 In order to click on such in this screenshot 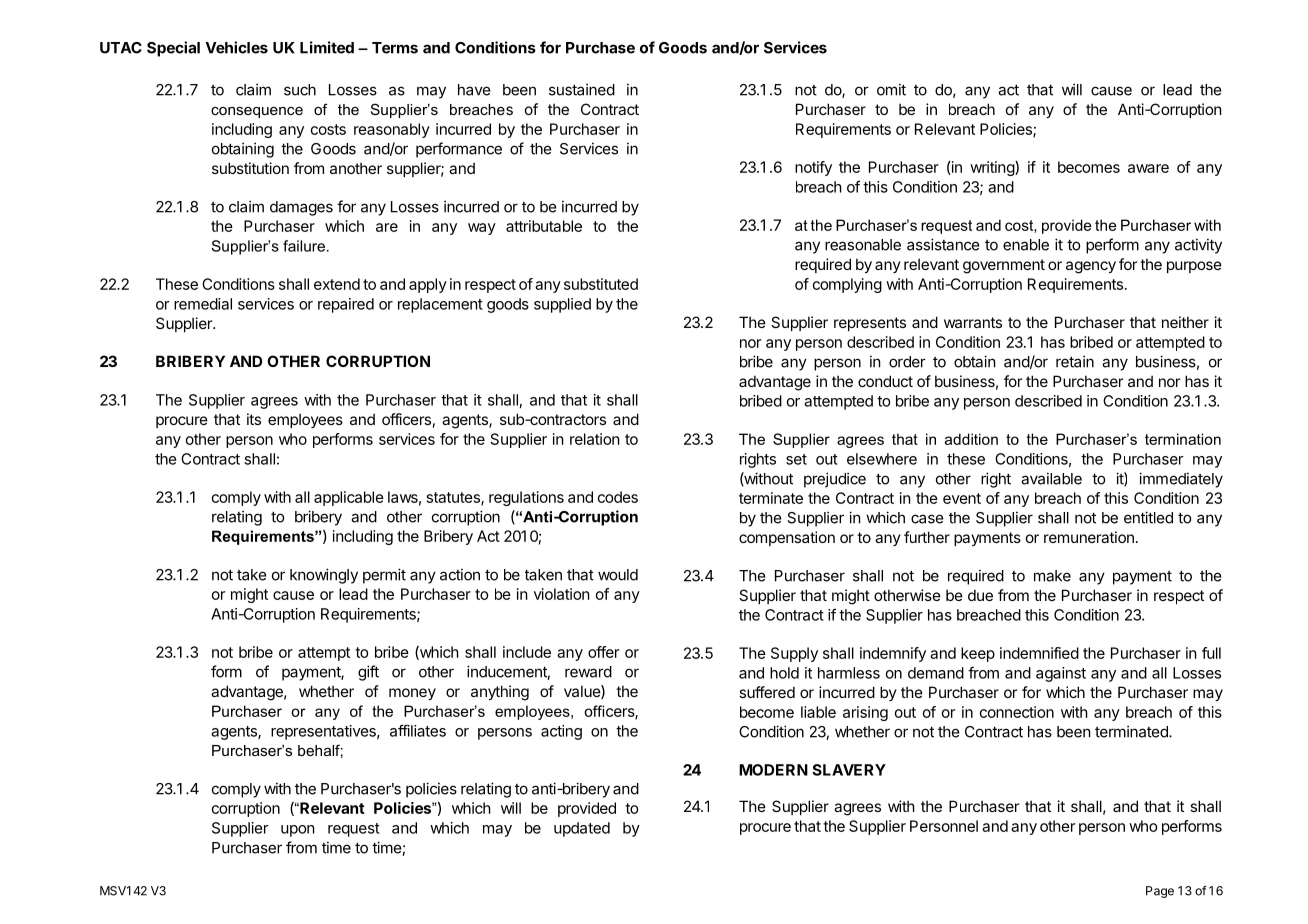, I will do `click(300, 90)`.
